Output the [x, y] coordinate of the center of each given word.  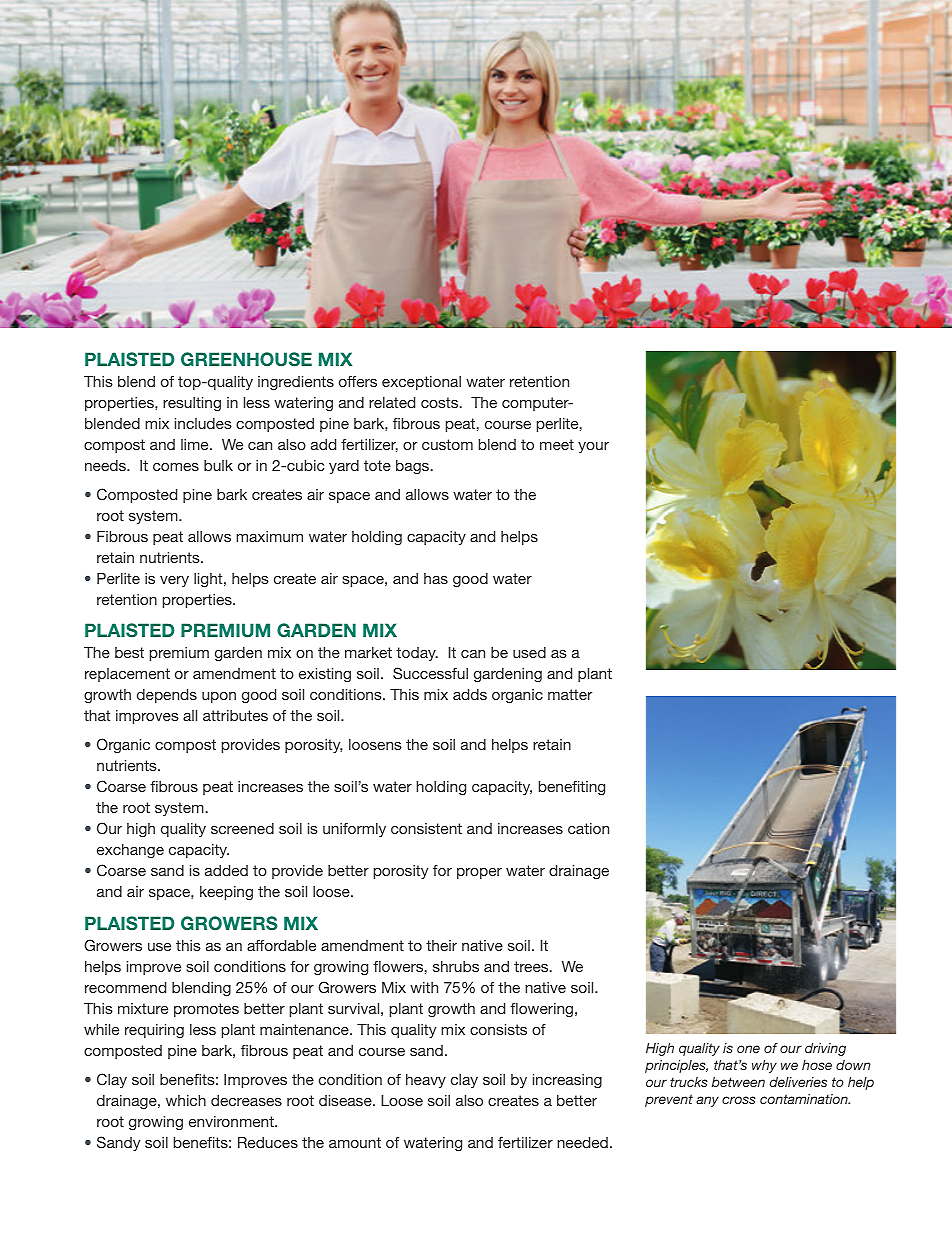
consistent [426, 828]
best [129, 652]
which [186, 1100]
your [593, 447]
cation [588, 828]
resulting [192, 404]
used [529, 652]
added [226, 870]
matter [570, 694]
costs [441, 402]
